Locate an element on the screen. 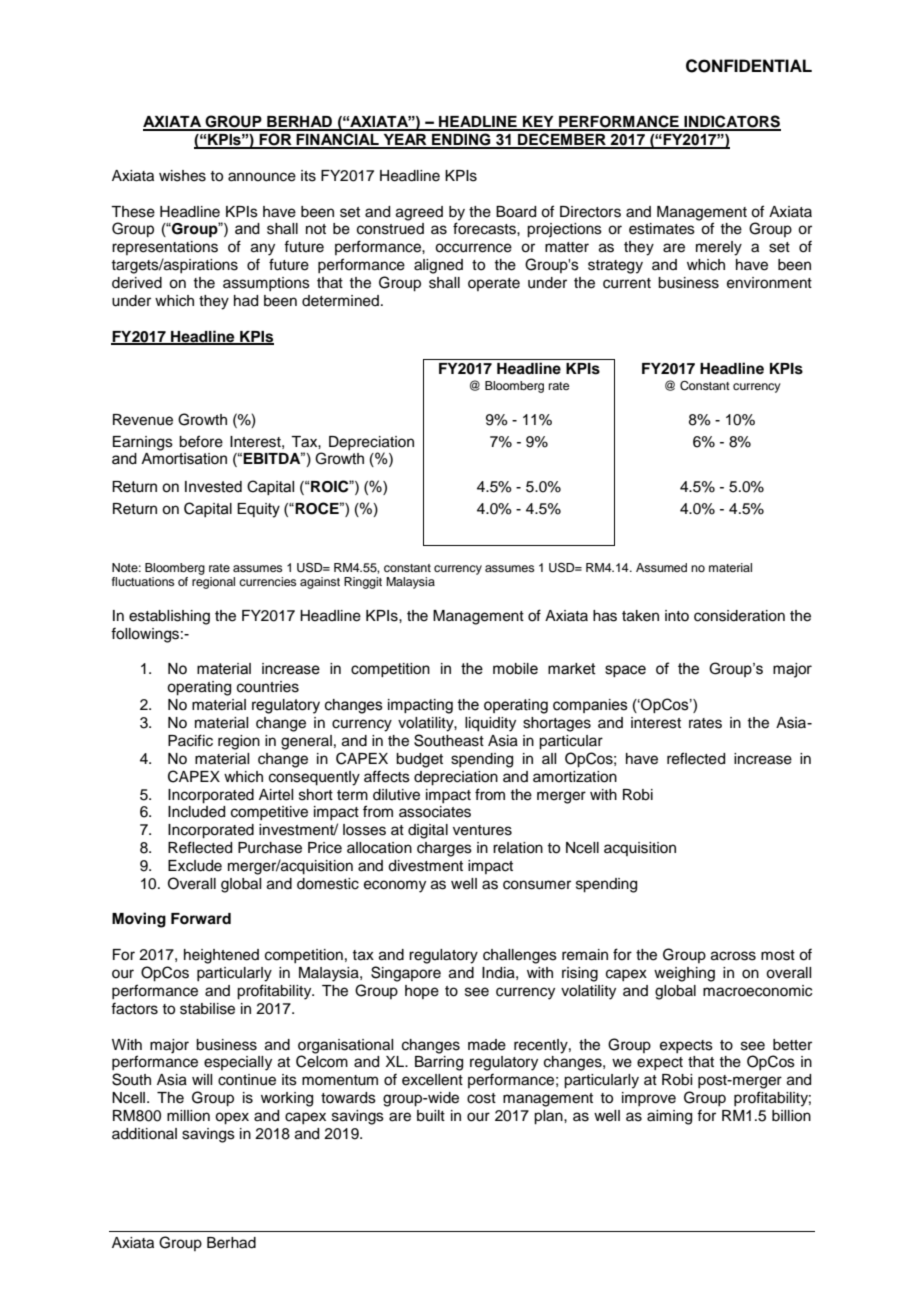 This screenshot has width=924, height=1307. environment is located at coordinates (769, 283).
